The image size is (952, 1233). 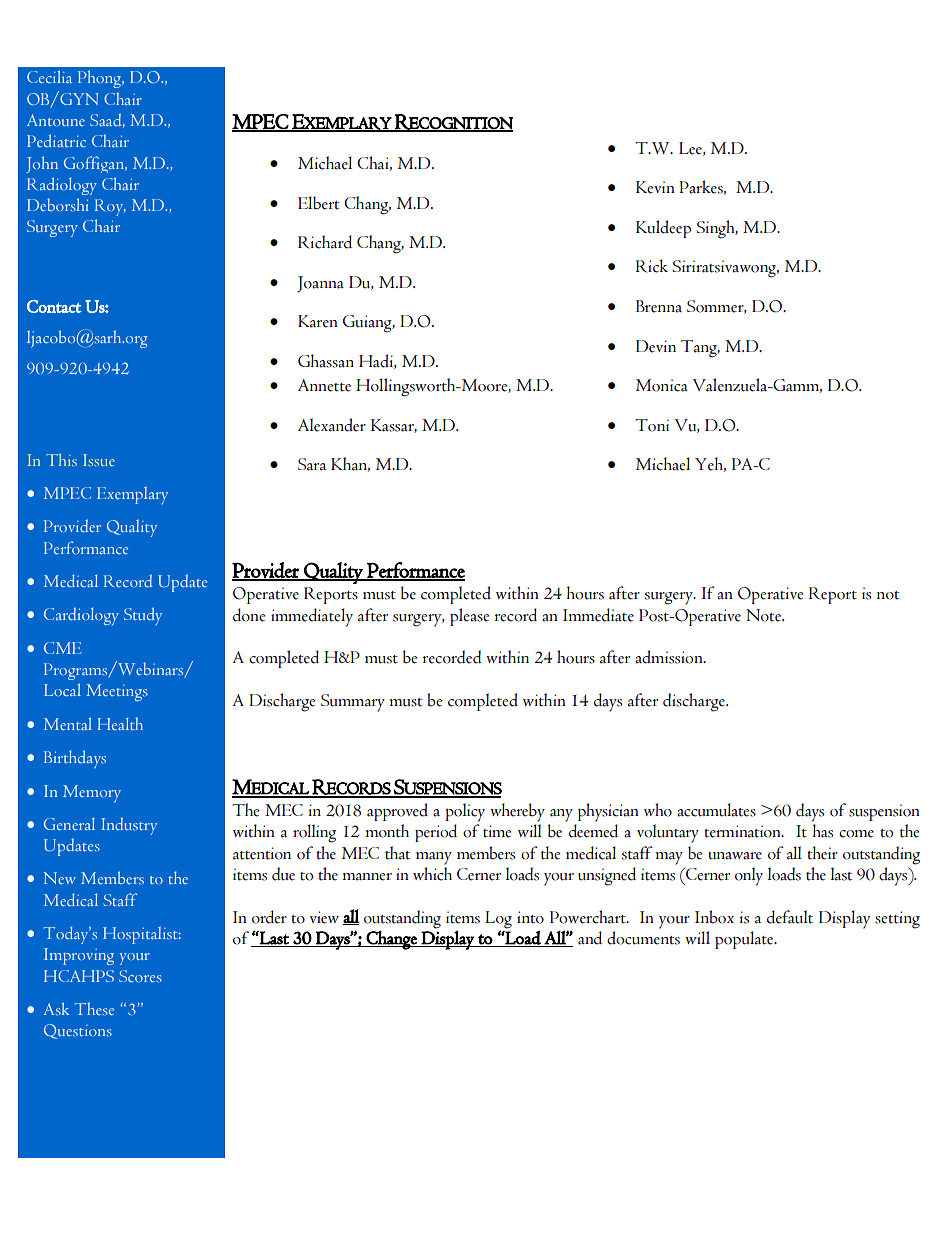 I want to click on Alexander, so click(x=332, y=425).
